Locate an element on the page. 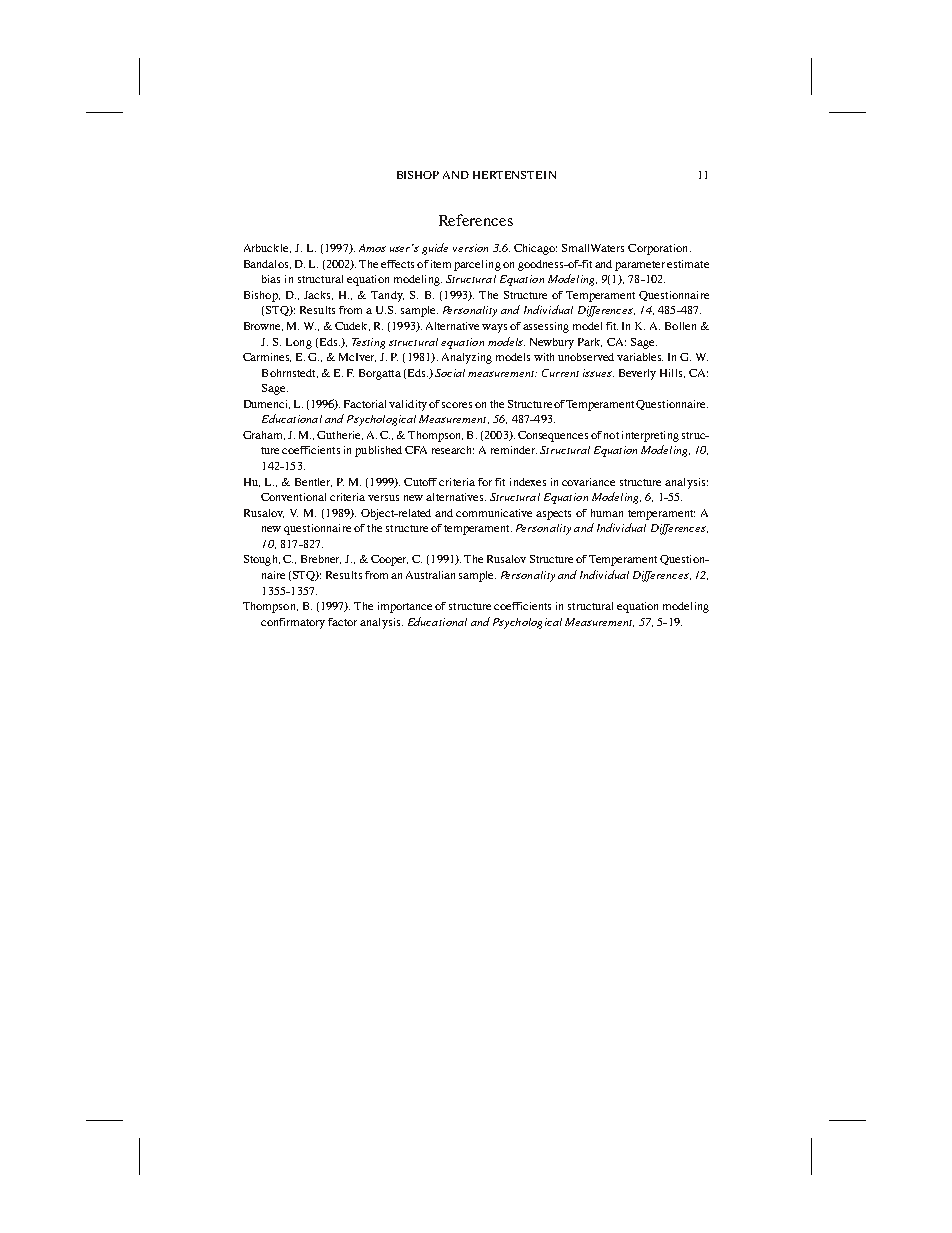  Jacks is located at coordinates (318, 295).
